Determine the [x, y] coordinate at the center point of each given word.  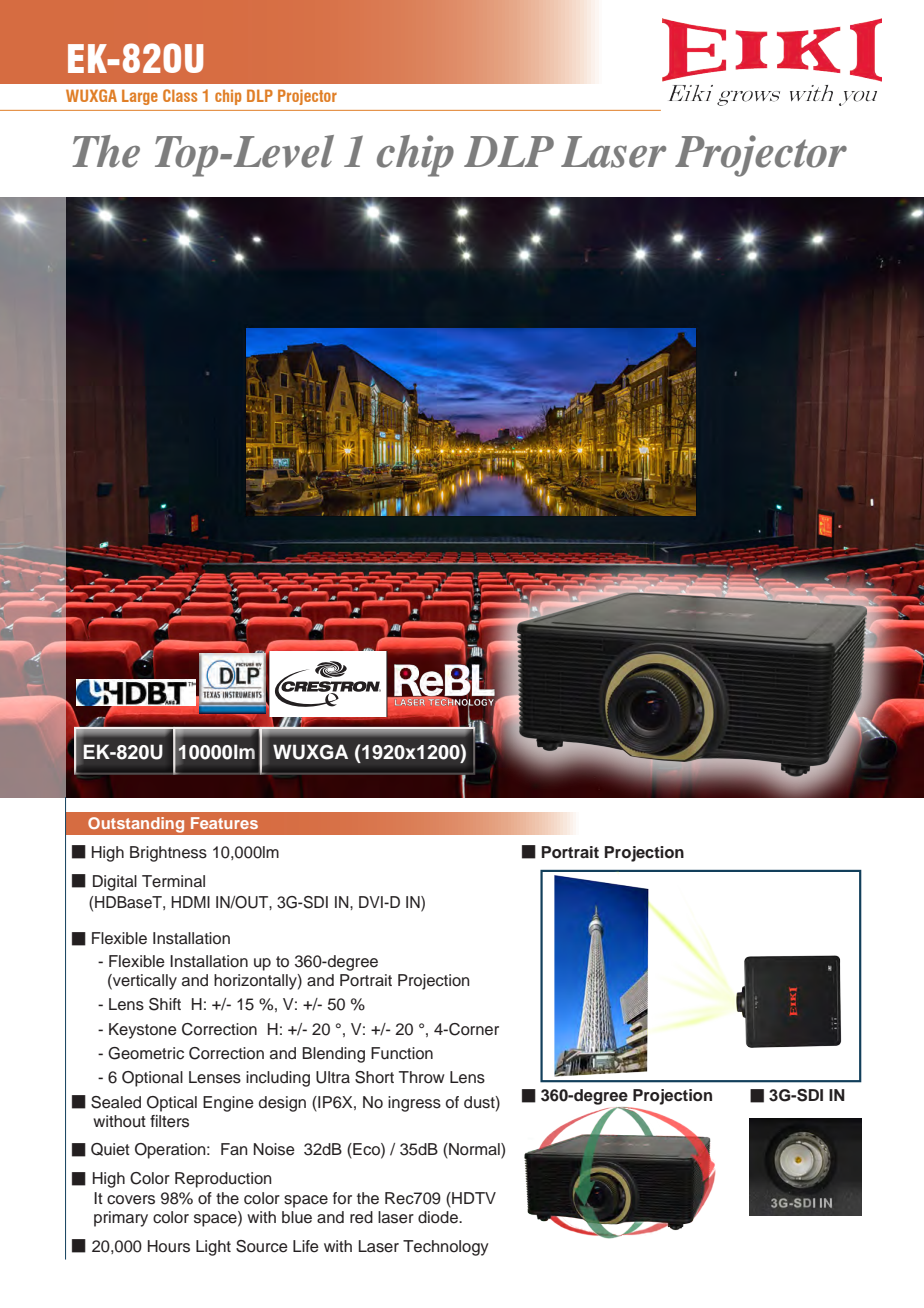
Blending [333, 1055]
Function [402, 1053]
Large [140, 97]
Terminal [173, 881]
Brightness [168, 854]
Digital [115, 883]
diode [439, 1217]
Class [180, 95]
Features [224, 823]
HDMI [190, 902]
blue [297, 1217]
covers [131, 1200]
